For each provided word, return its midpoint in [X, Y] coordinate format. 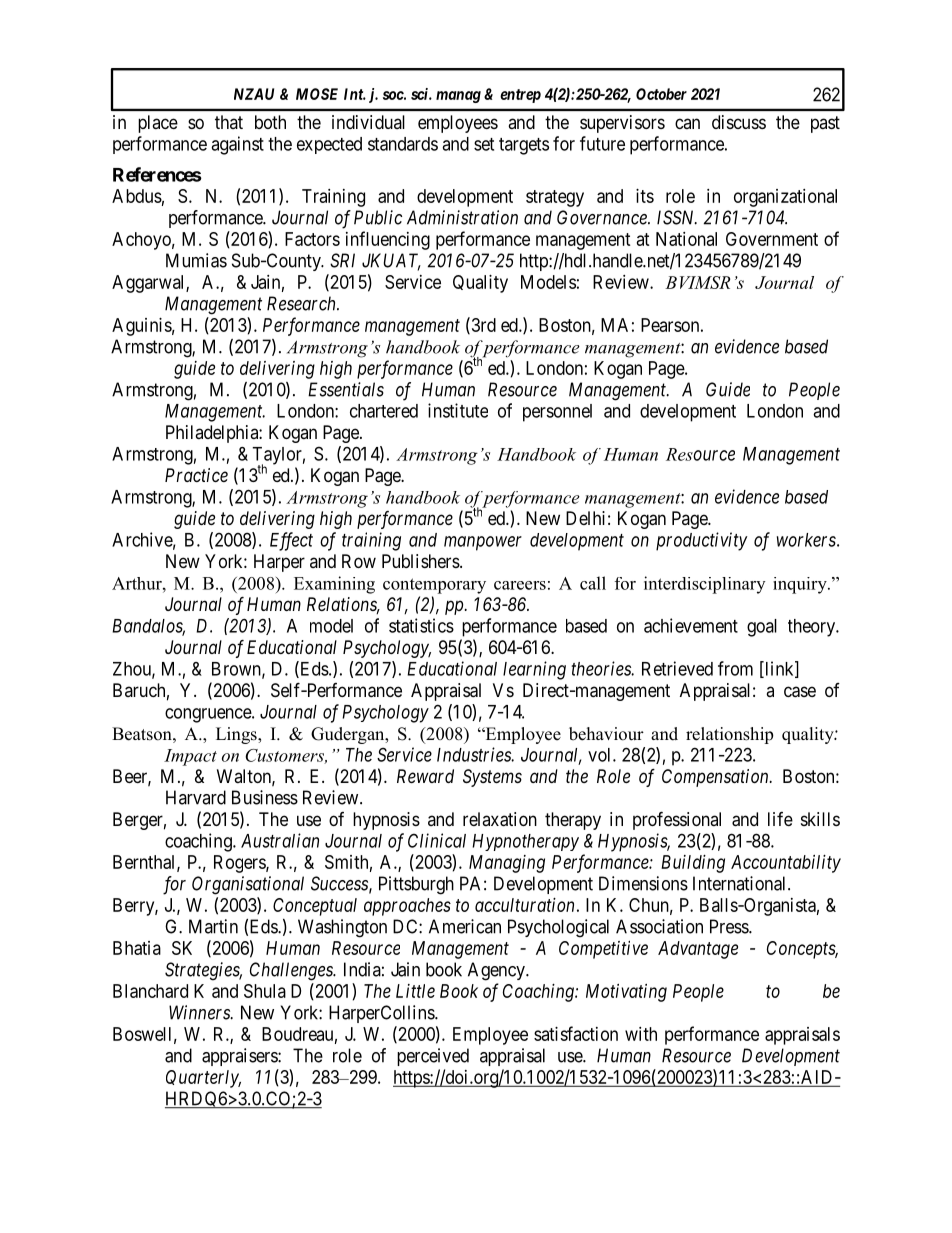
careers [520, 585]
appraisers [240, 1057]
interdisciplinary [704, 585]
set [484, 144]
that [229, 122]
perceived [433, 1057]
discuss [739, 122]
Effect [291, 541]
